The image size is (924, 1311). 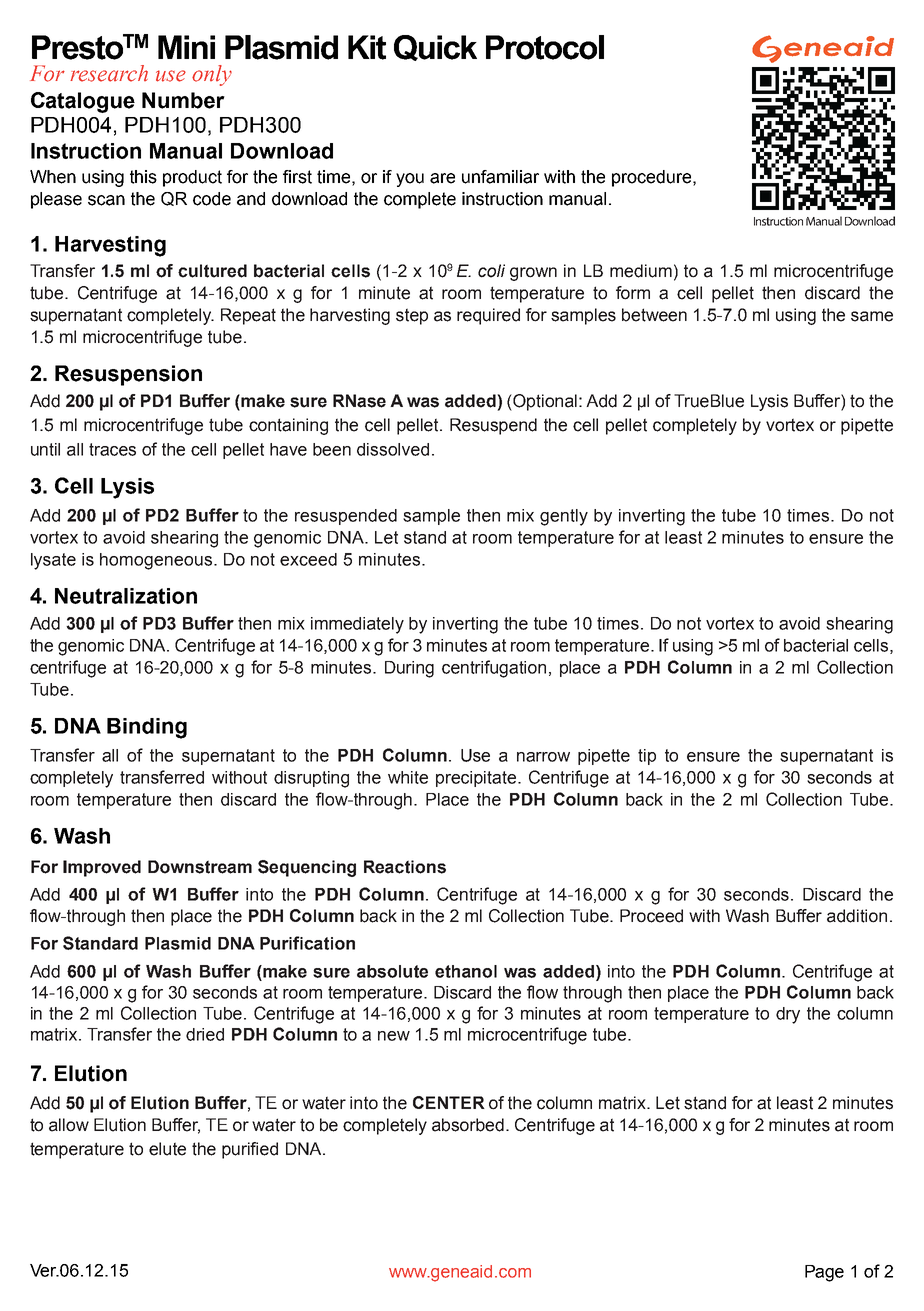 I want to click on Quick, so click(x=435, y=48).
